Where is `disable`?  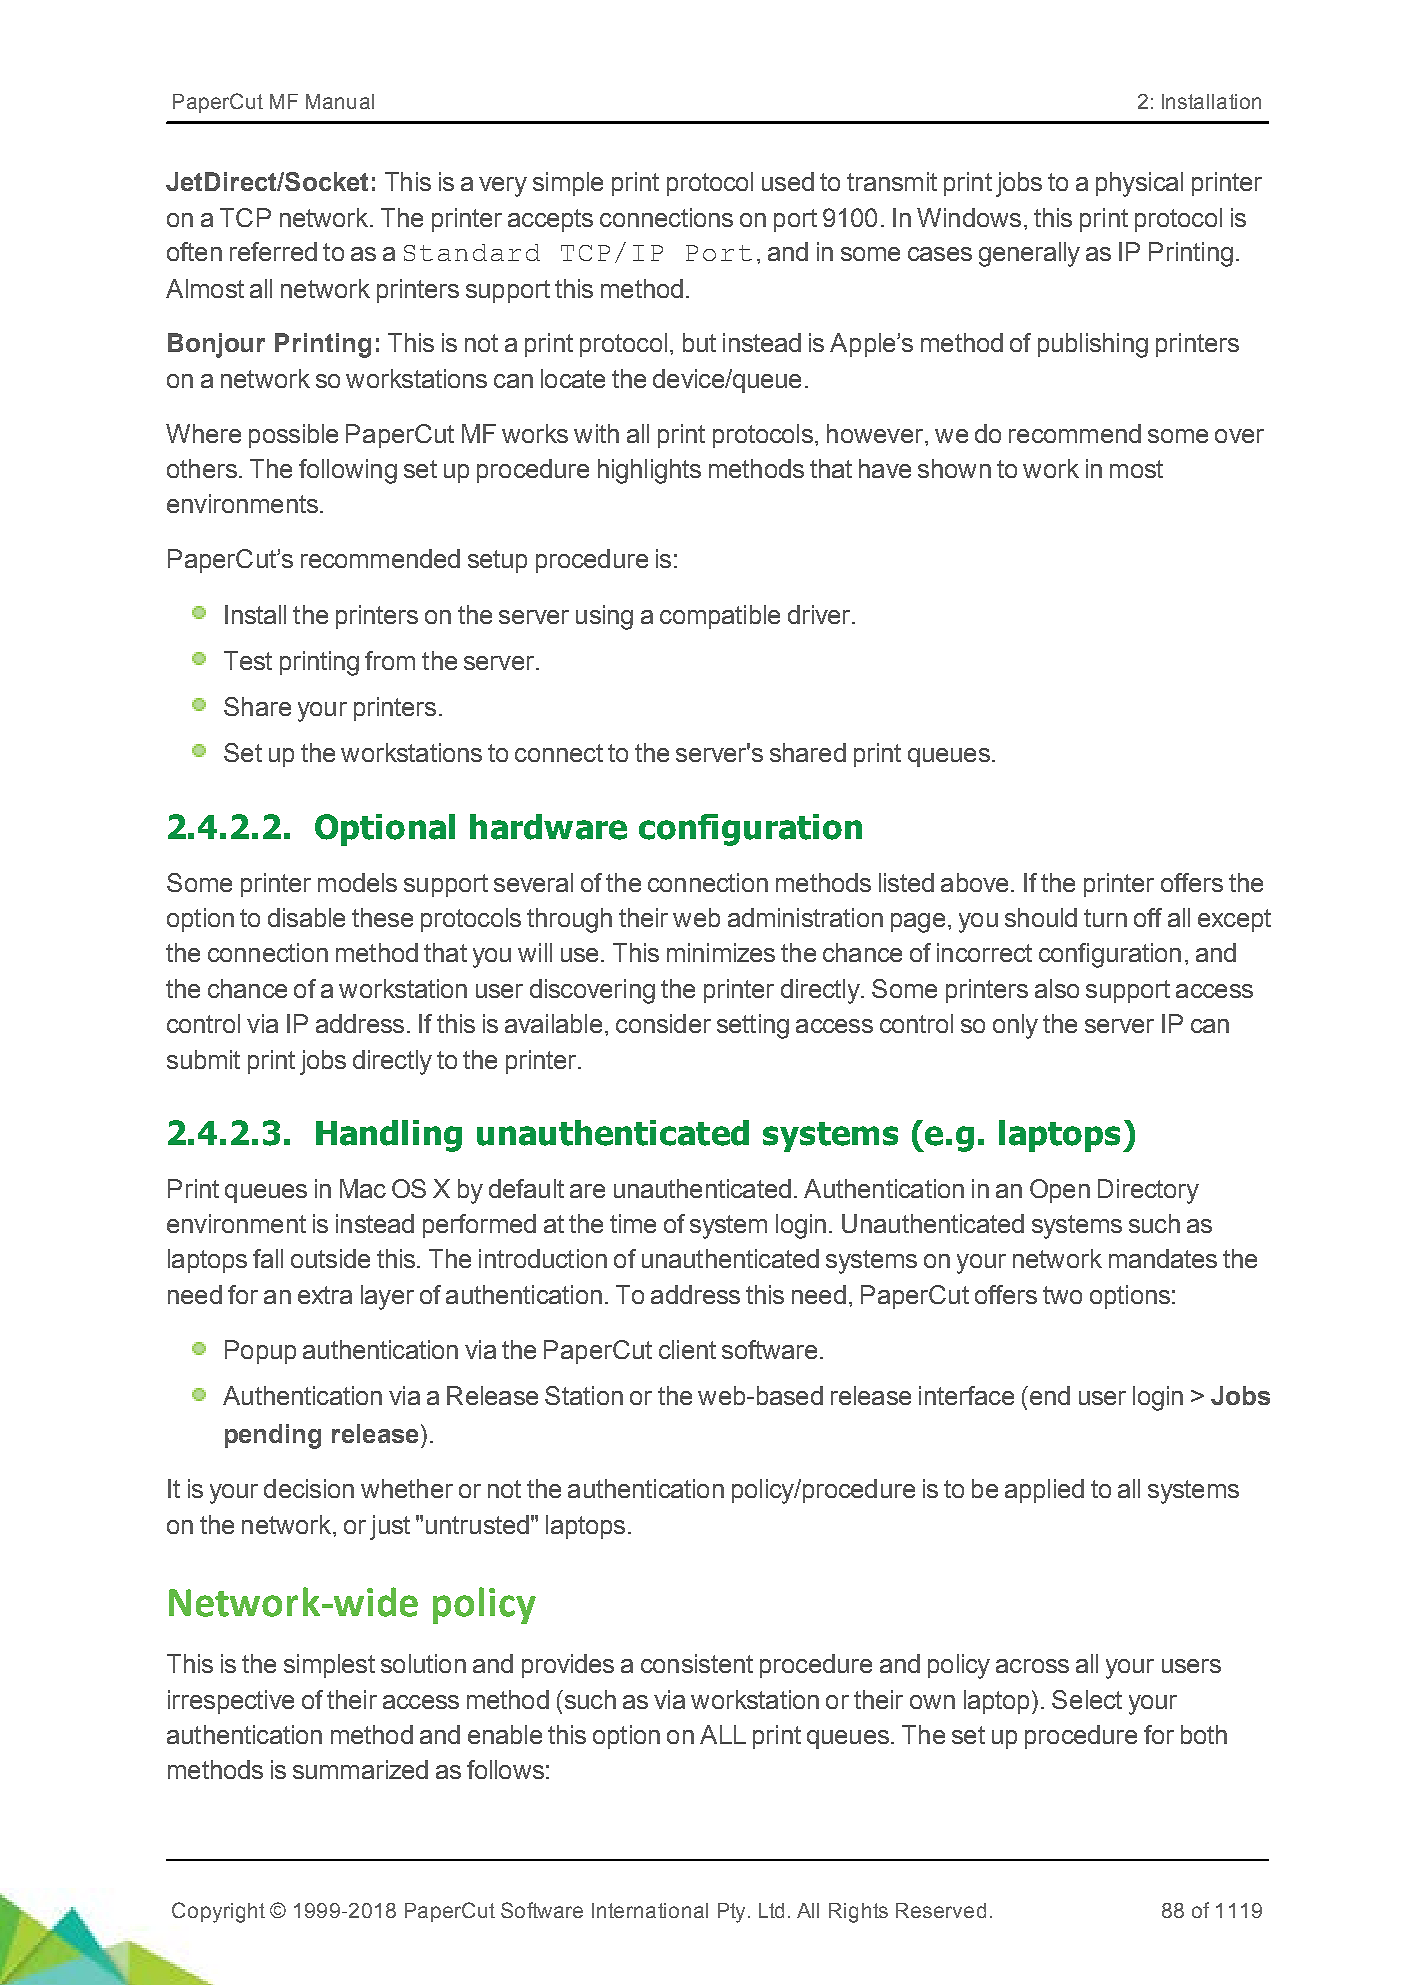
disable is located at coordinates (306, 917).
